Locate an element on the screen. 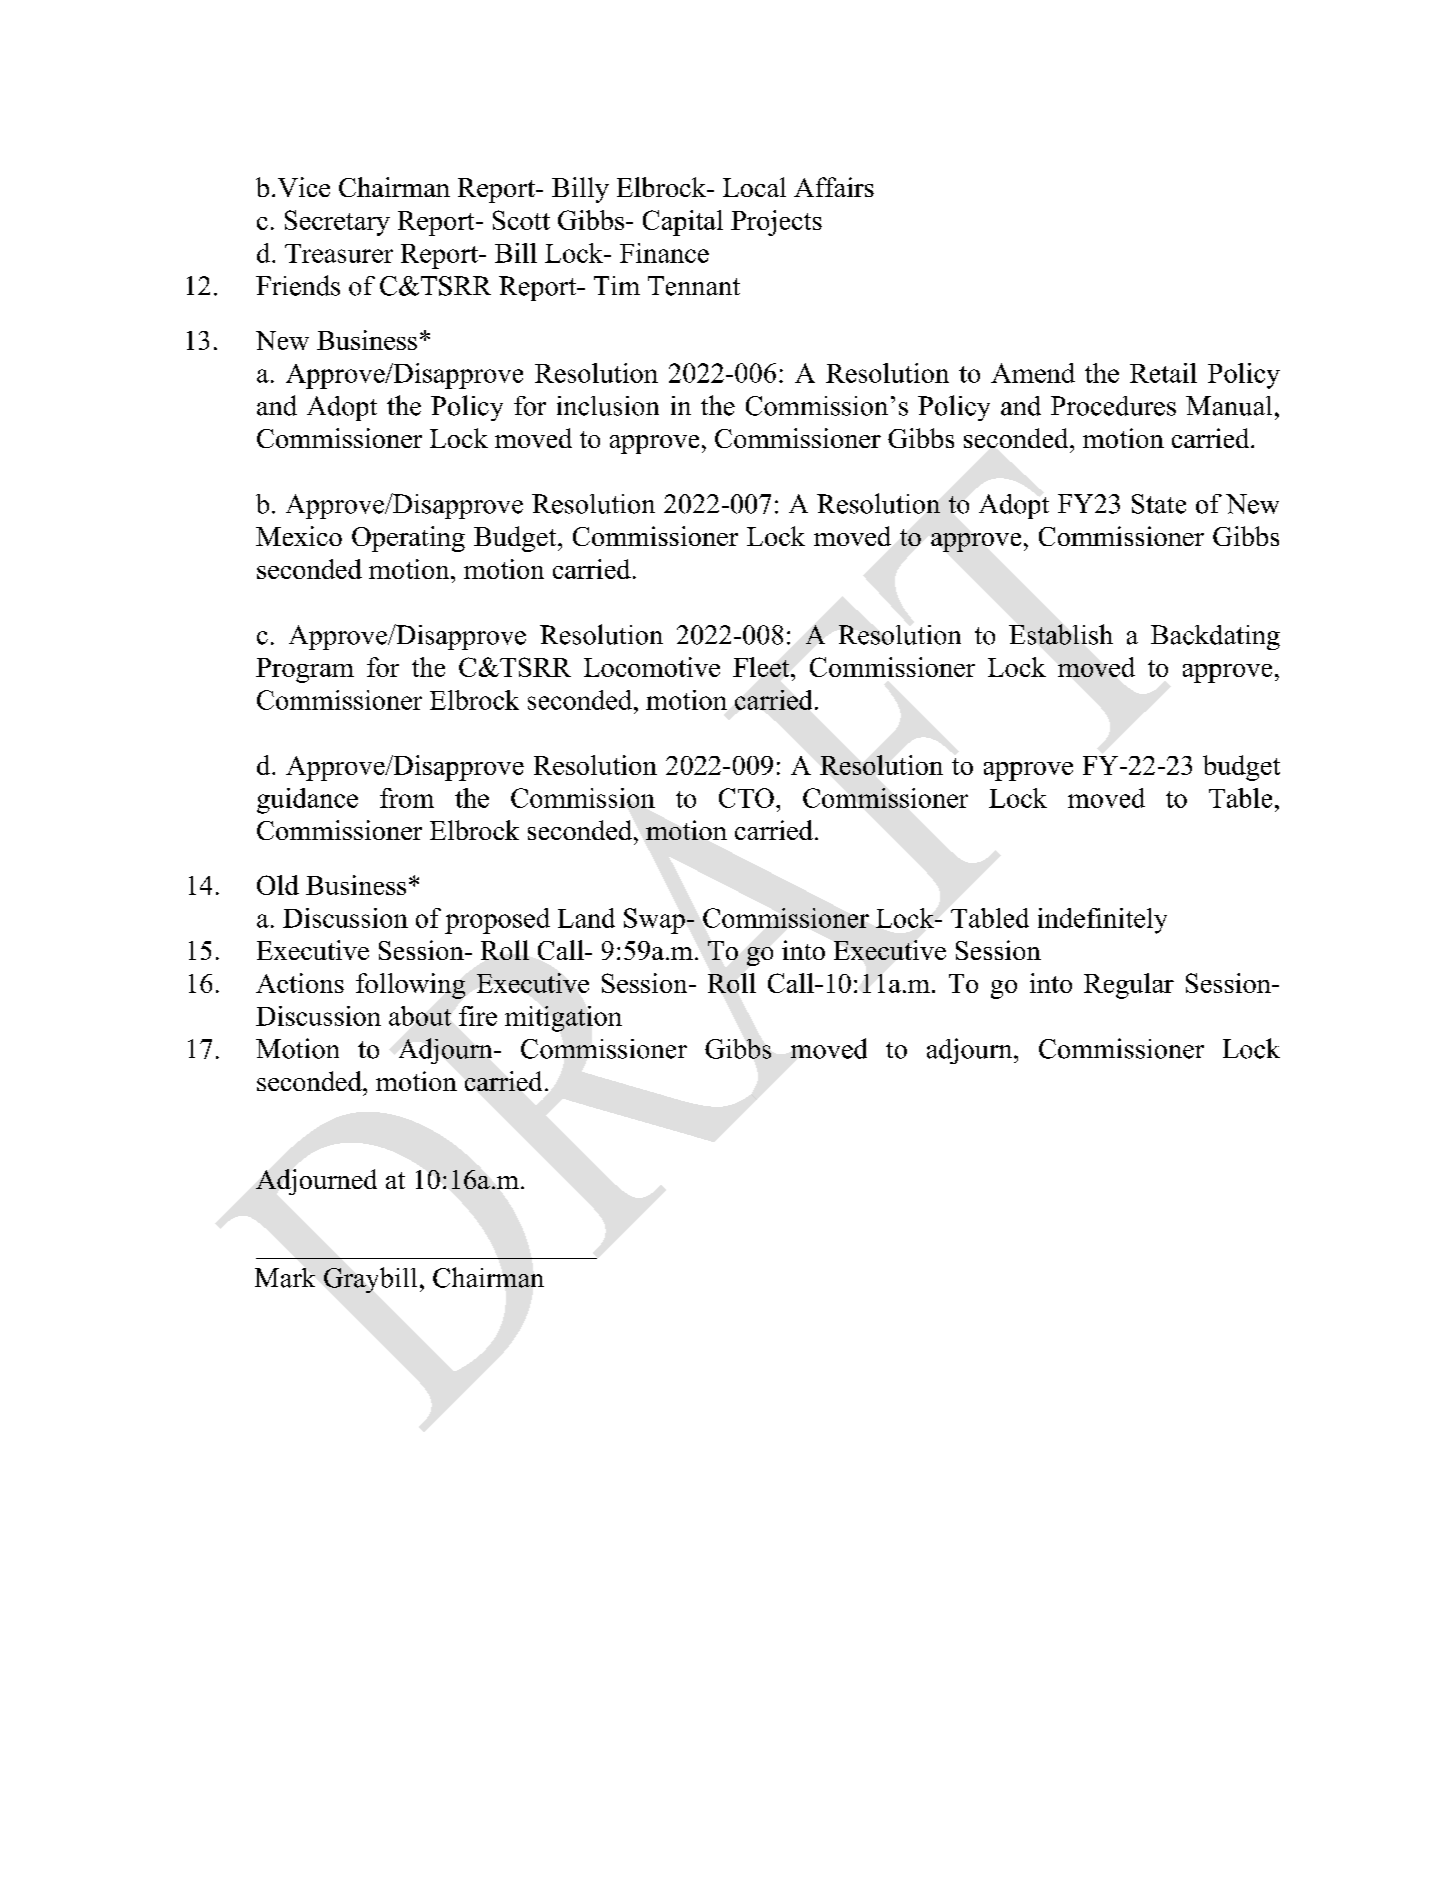  State is located at coordinates (1159, 504).
